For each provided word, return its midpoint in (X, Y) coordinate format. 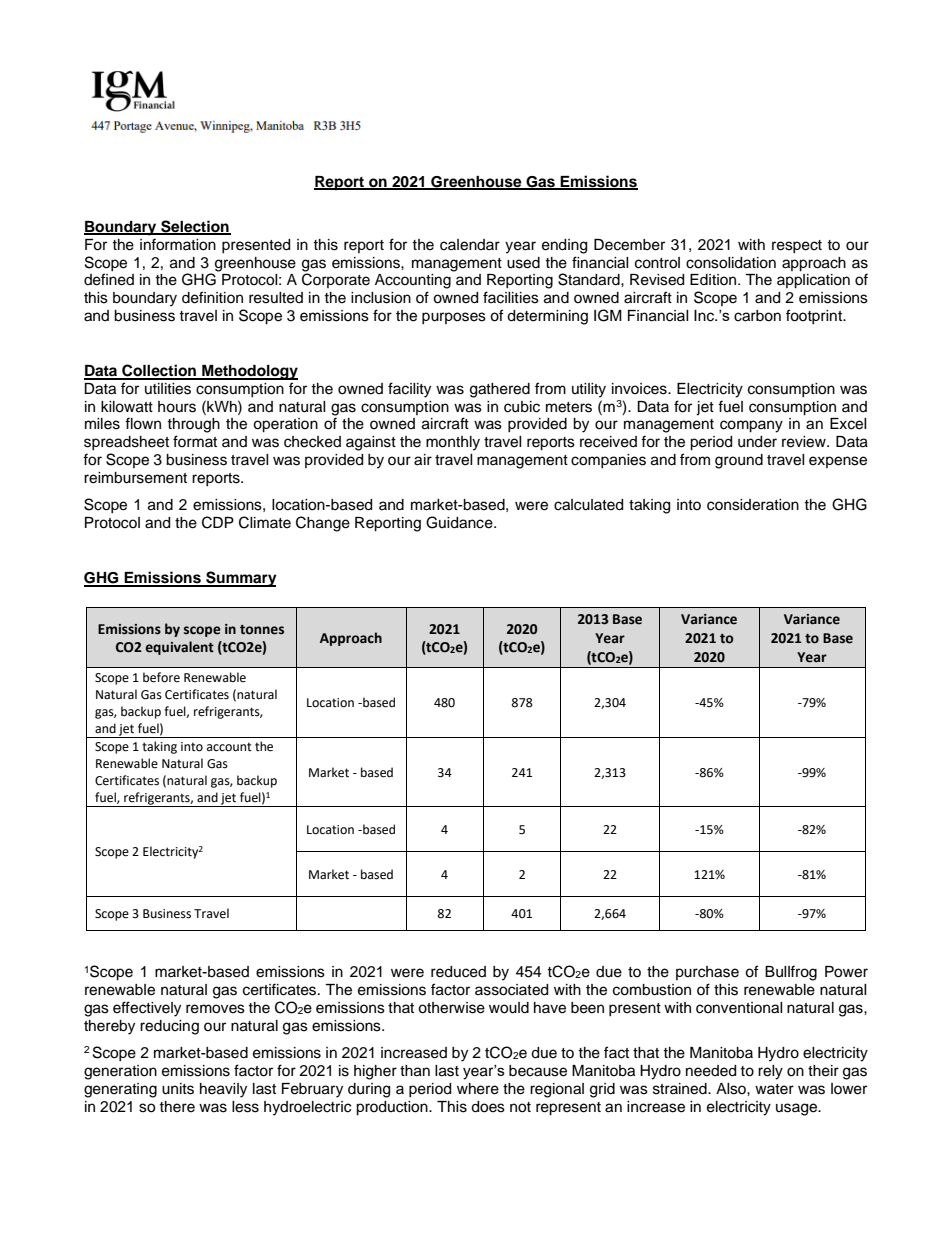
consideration (753, 505)
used (523, 263)
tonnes (262, 630)
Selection (195, 227)
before (161, 677)
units (178, 1089)
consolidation (731, 263)
